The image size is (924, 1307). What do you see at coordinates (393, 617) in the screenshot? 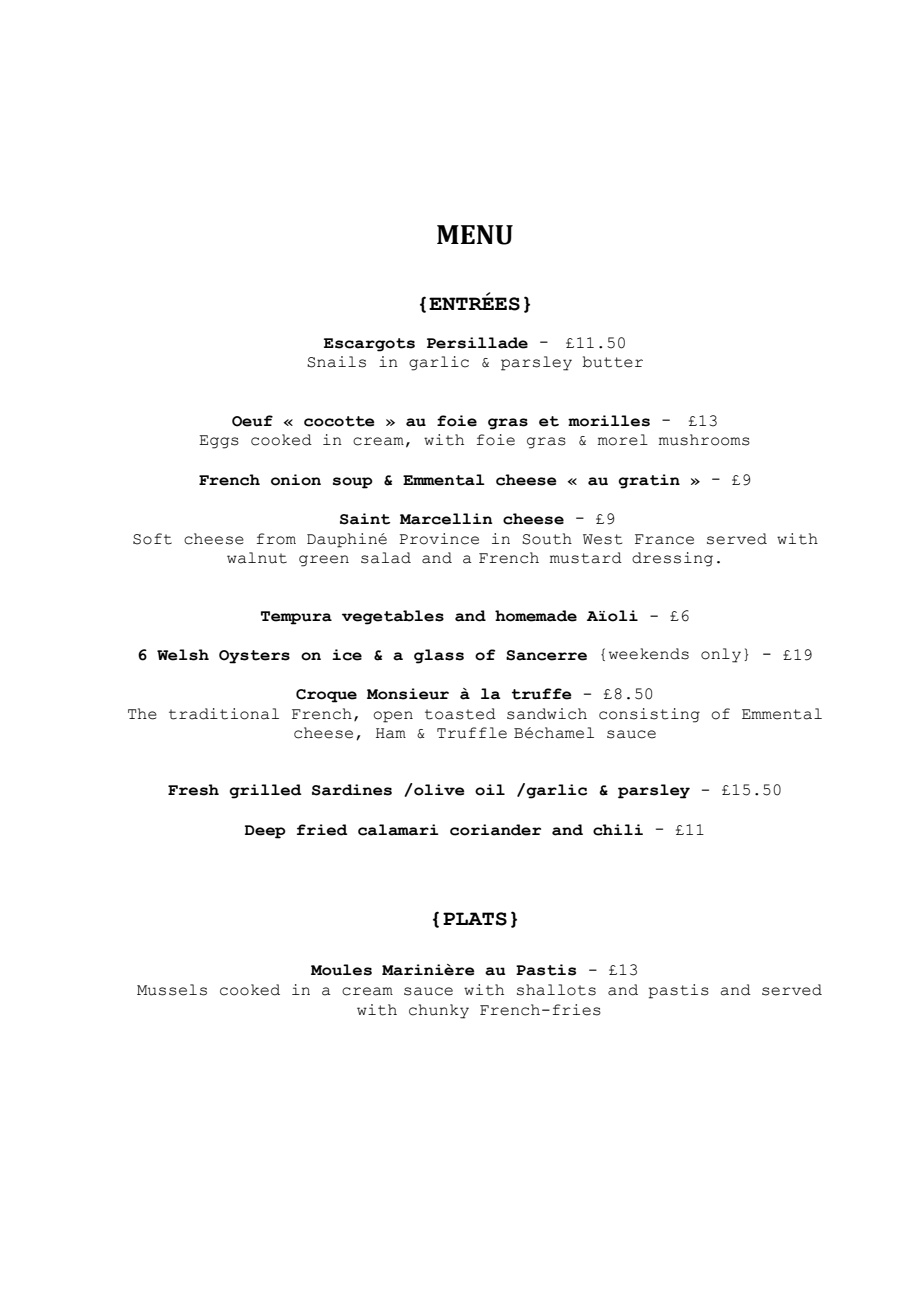
I see `vegetables` at bounding box center [393, 617].
